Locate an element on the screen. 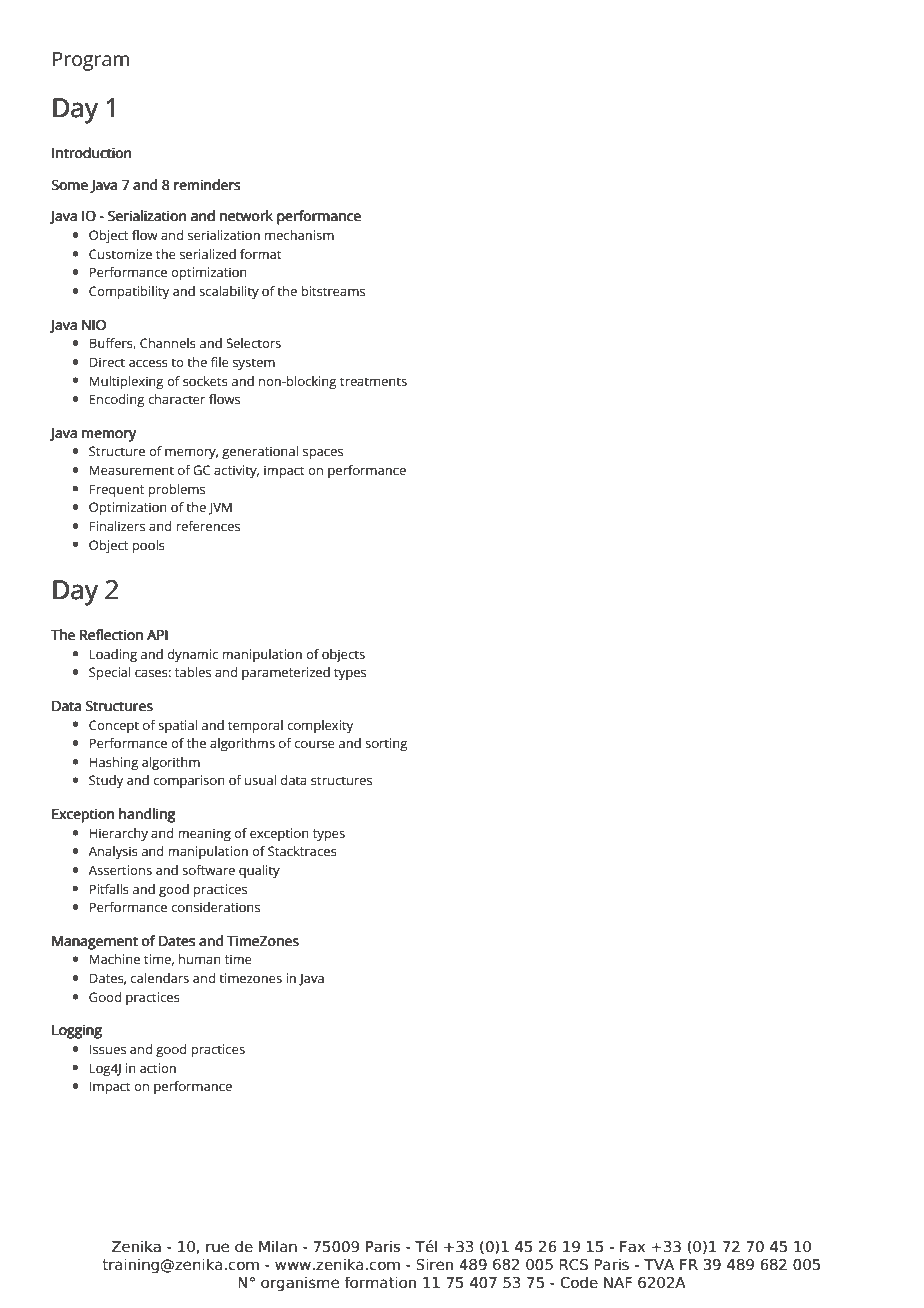  rue is located at coordinates (217, 1248).
